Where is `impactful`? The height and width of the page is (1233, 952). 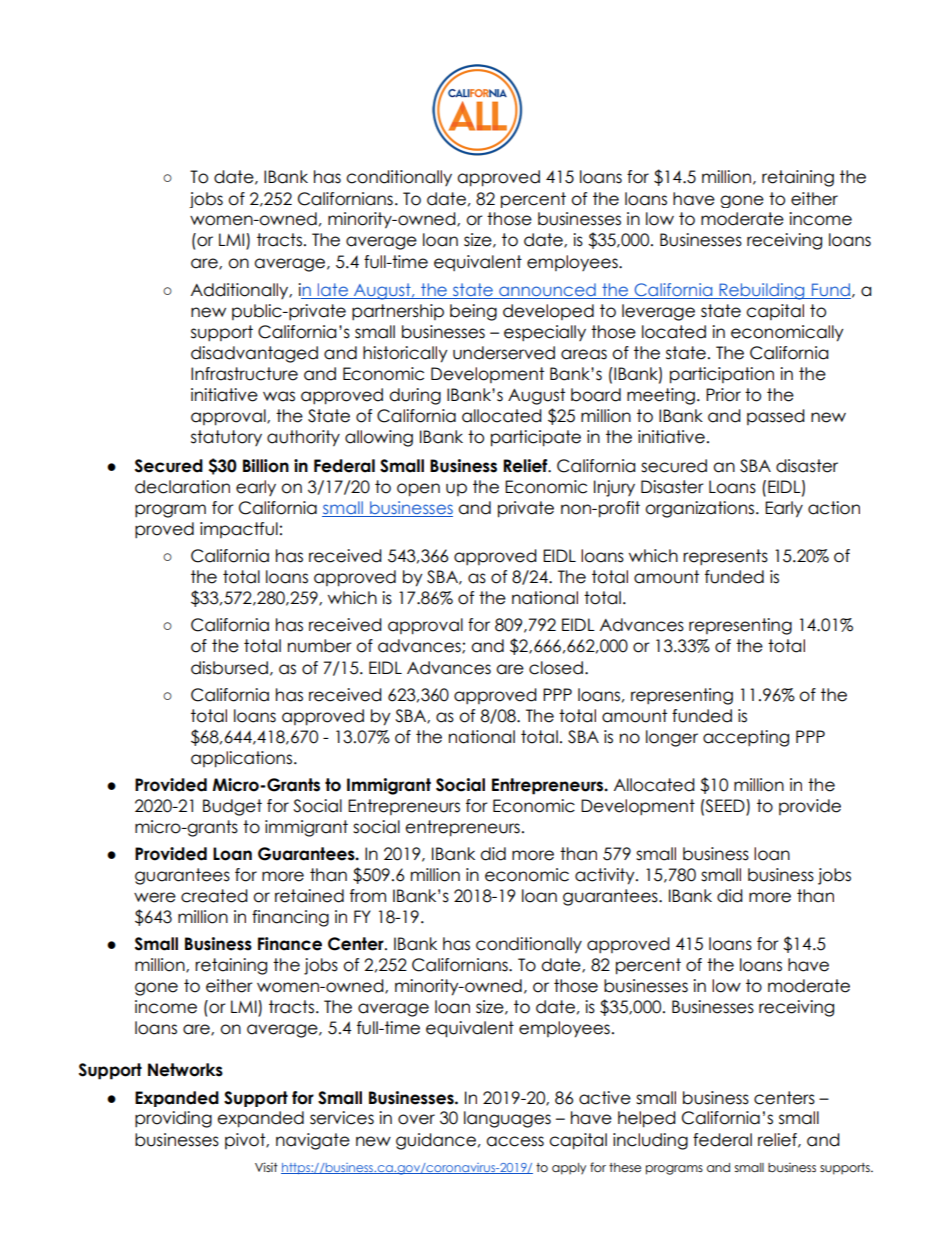
impactful is located at coordinates (239, 530).
